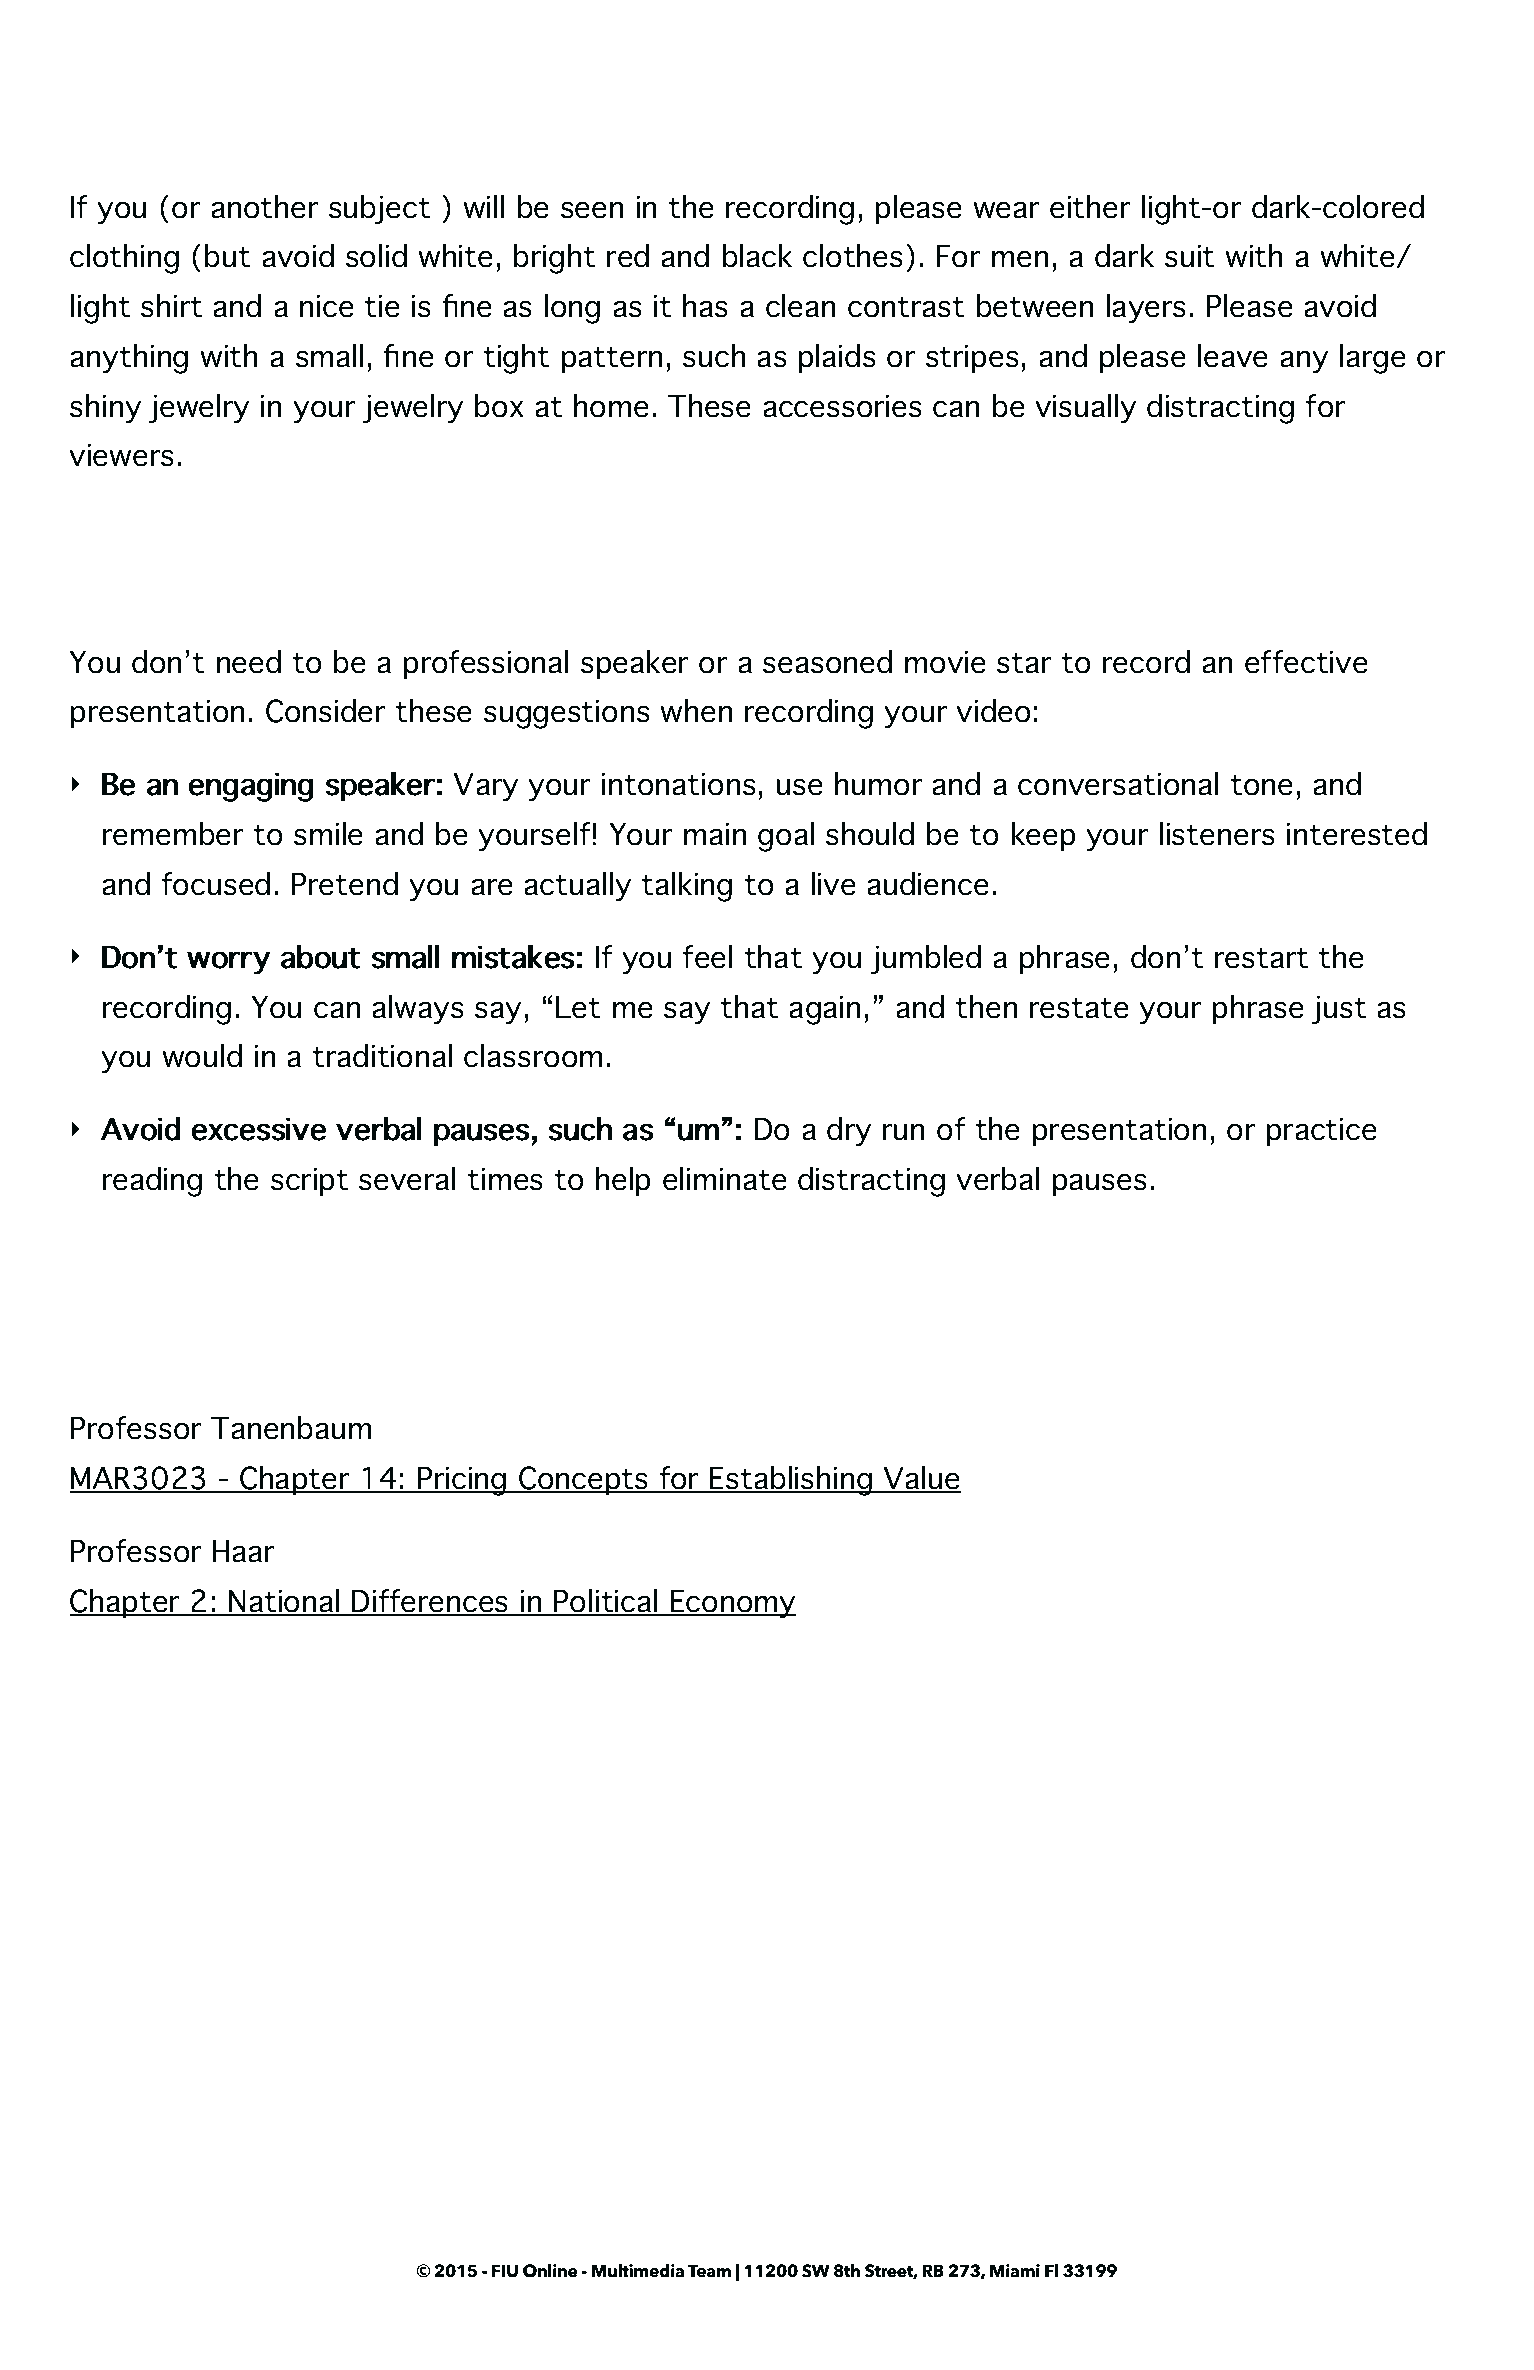 The width and height of the screenshot is (1534, 2370). Describe the element at coordinates (1189, 256) in the screenshot. I see `suit` at that location.
